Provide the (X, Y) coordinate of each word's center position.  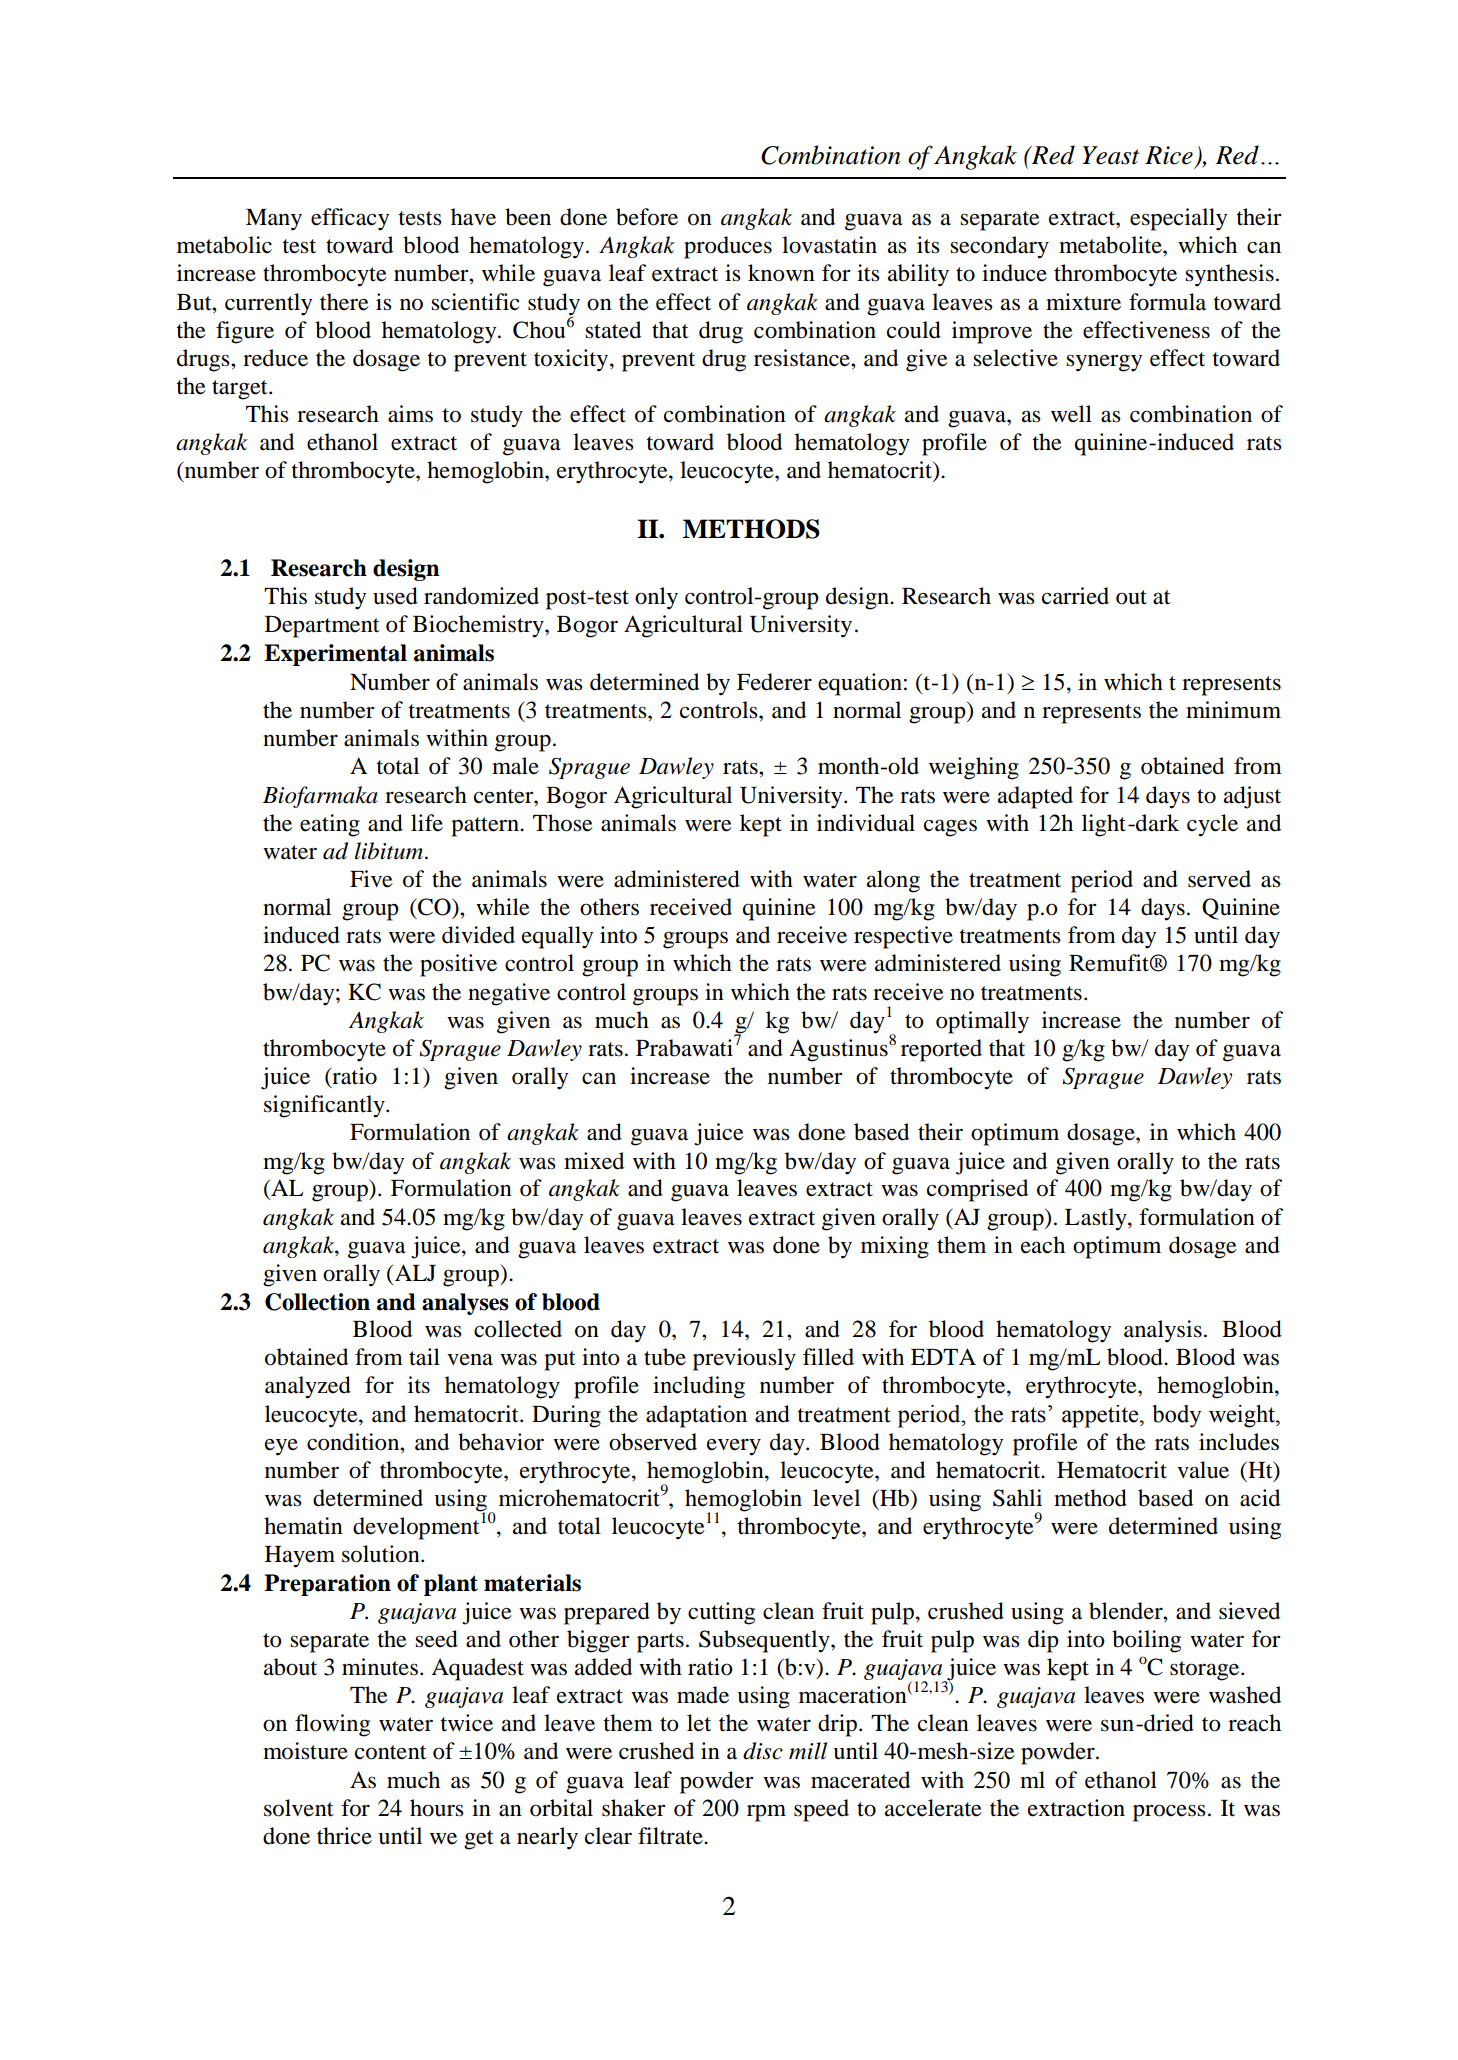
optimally (982, 1022)
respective (903, 937)
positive (458, 965)
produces (728, 247)
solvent (299, 1808)
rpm (766, 1813)
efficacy (350, 219)
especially (1178, 219)
